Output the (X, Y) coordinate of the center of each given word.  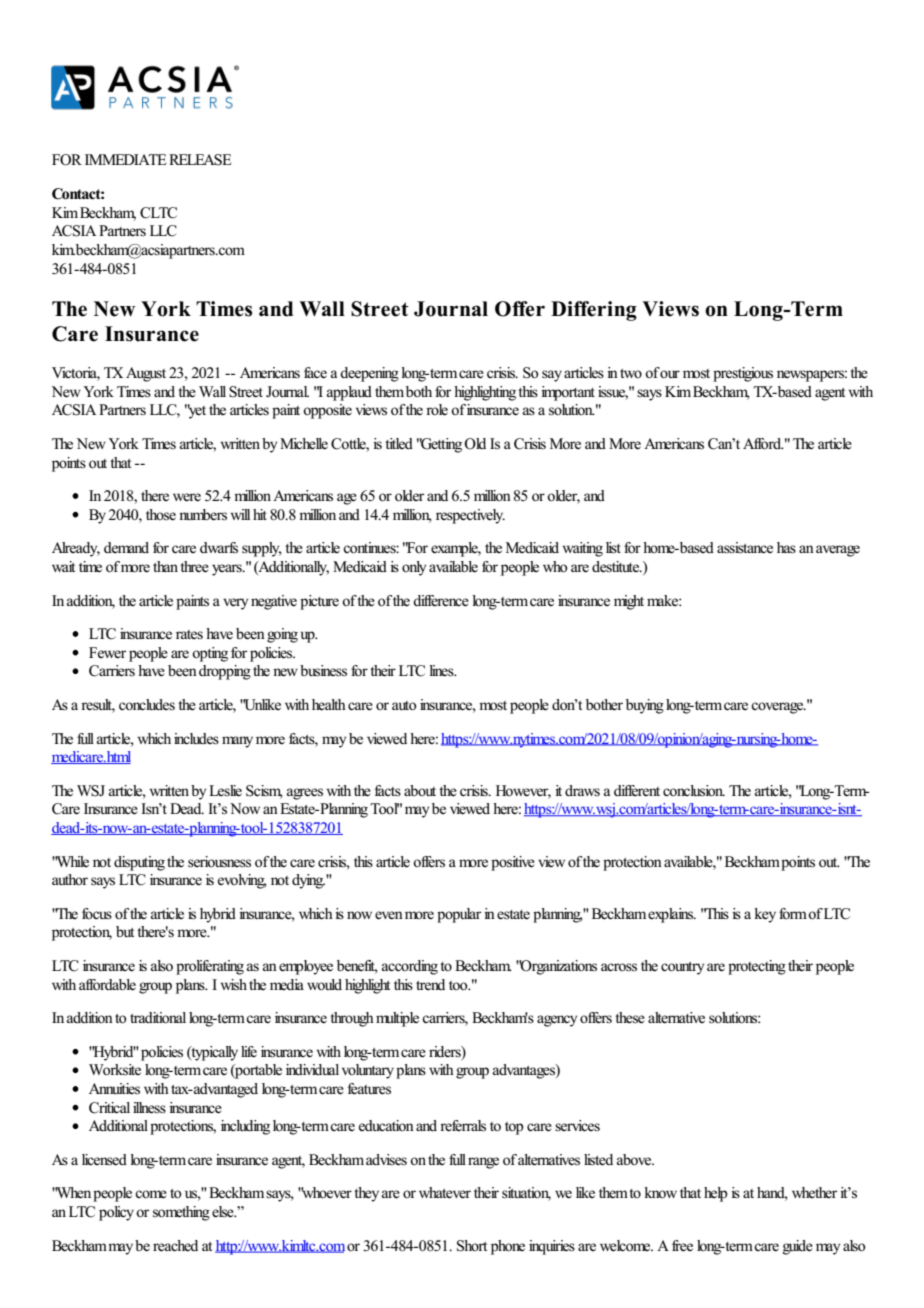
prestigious (743, 374)
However (523, 791)
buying (645, 706)
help (716, 1194)
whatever (445, 1193)
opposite (327, 411)
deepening (369, 374)
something (181, 1213)
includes (196, 738)
